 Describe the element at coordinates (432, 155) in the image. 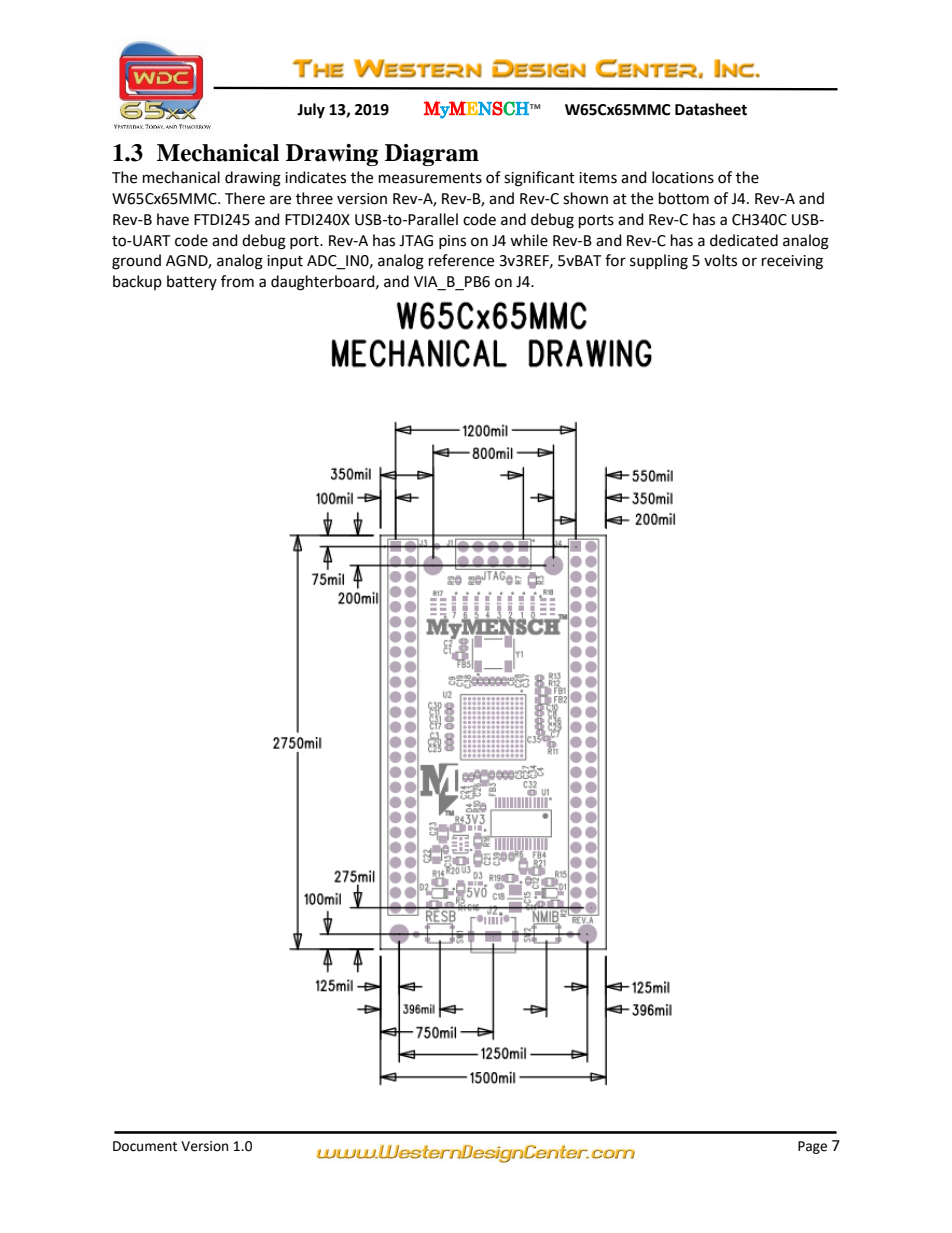

I see `Diagram` at that location.
